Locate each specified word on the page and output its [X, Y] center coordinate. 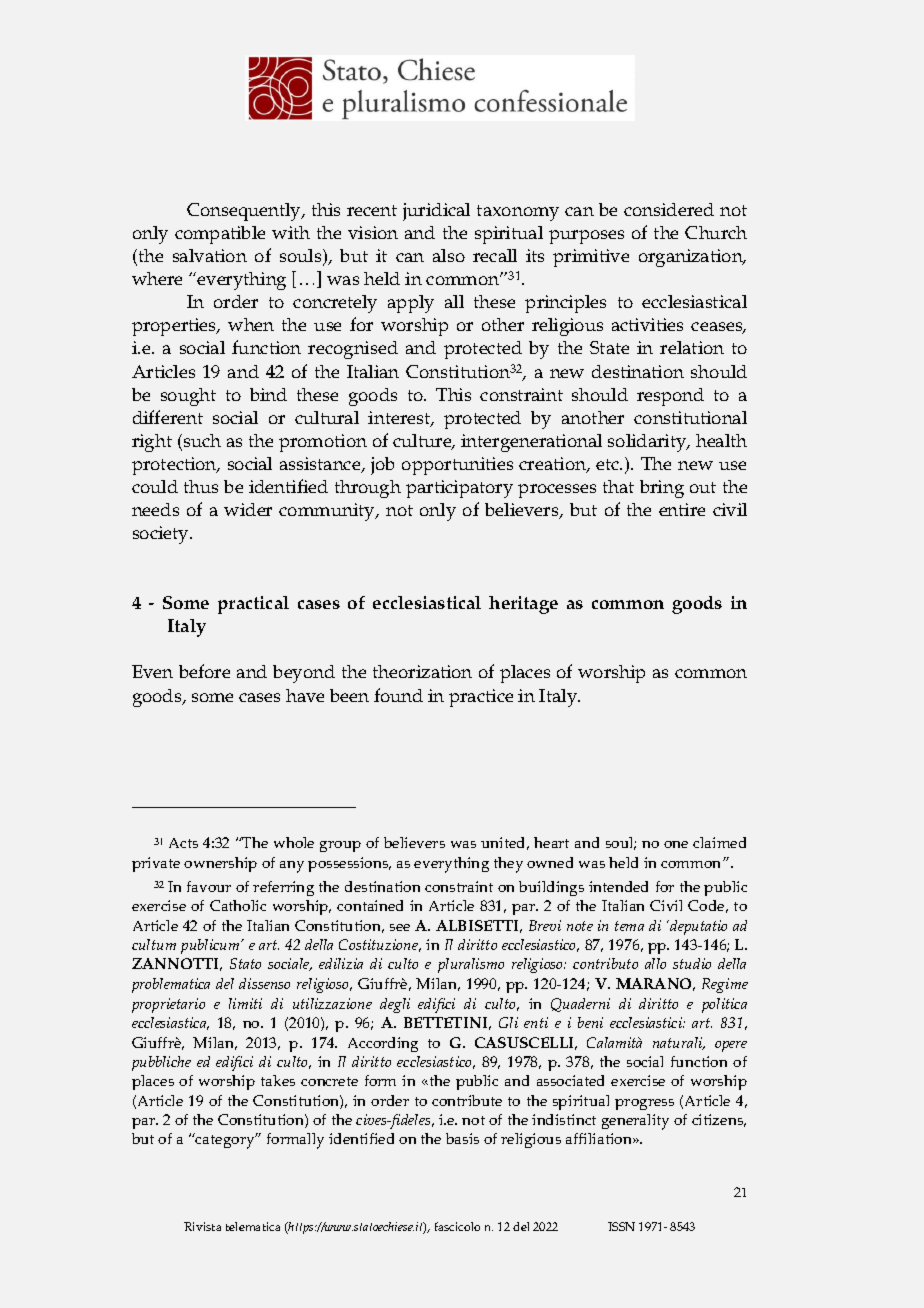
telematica [253, 1226]
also [449, 255]
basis [462, 1138]
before [204, 671]
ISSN [621, 1226]
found [398, 695]
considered [669, 209]
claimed [719, 842]
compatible [220, 235]
